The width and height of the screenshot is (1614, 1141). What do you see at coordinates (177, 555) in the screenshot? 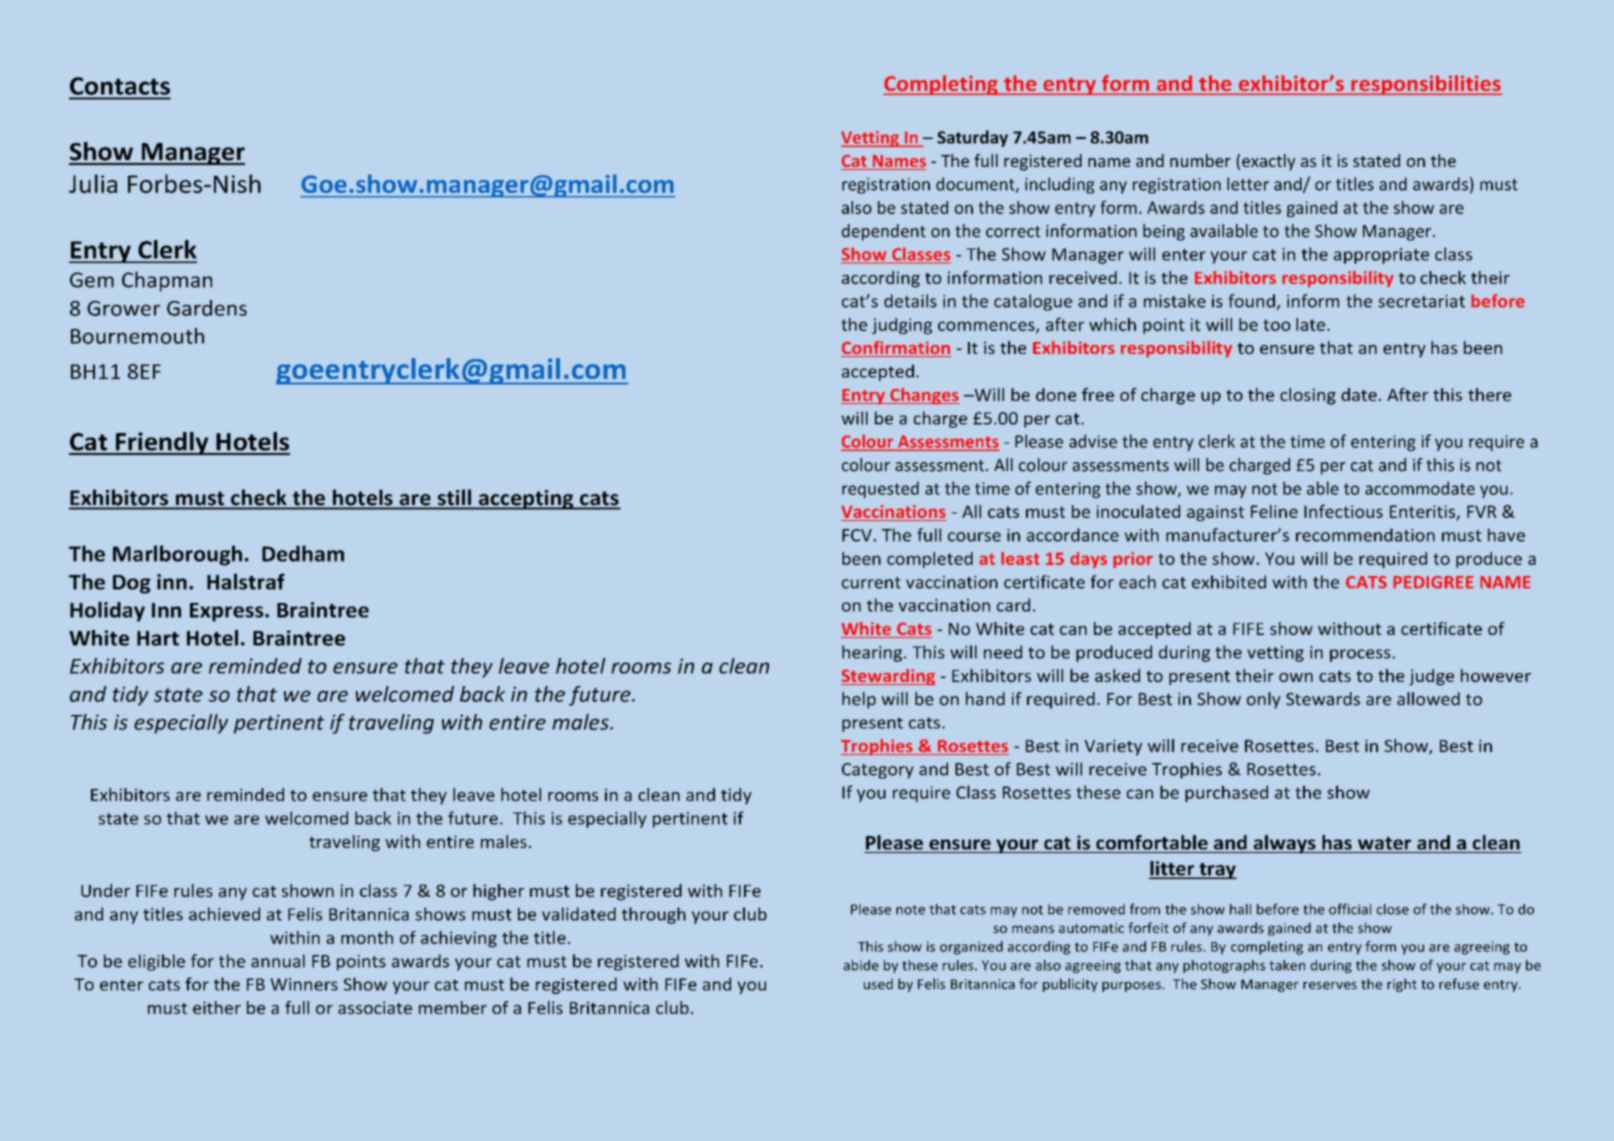
I see `Marlborough` at bounding box center [177, 555].
